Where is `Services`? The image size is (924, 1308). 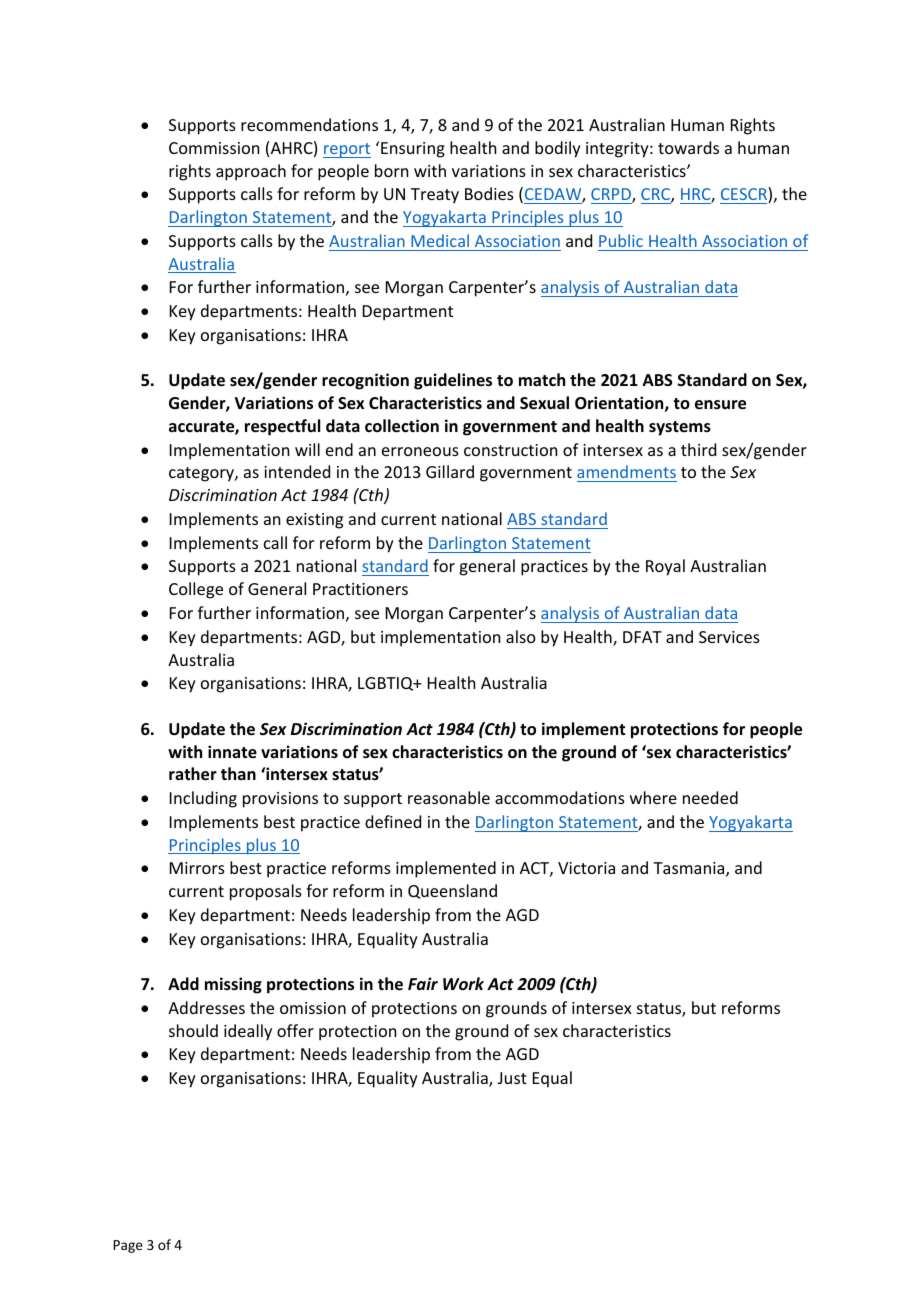 Services is located at coordinates (729, 637).
